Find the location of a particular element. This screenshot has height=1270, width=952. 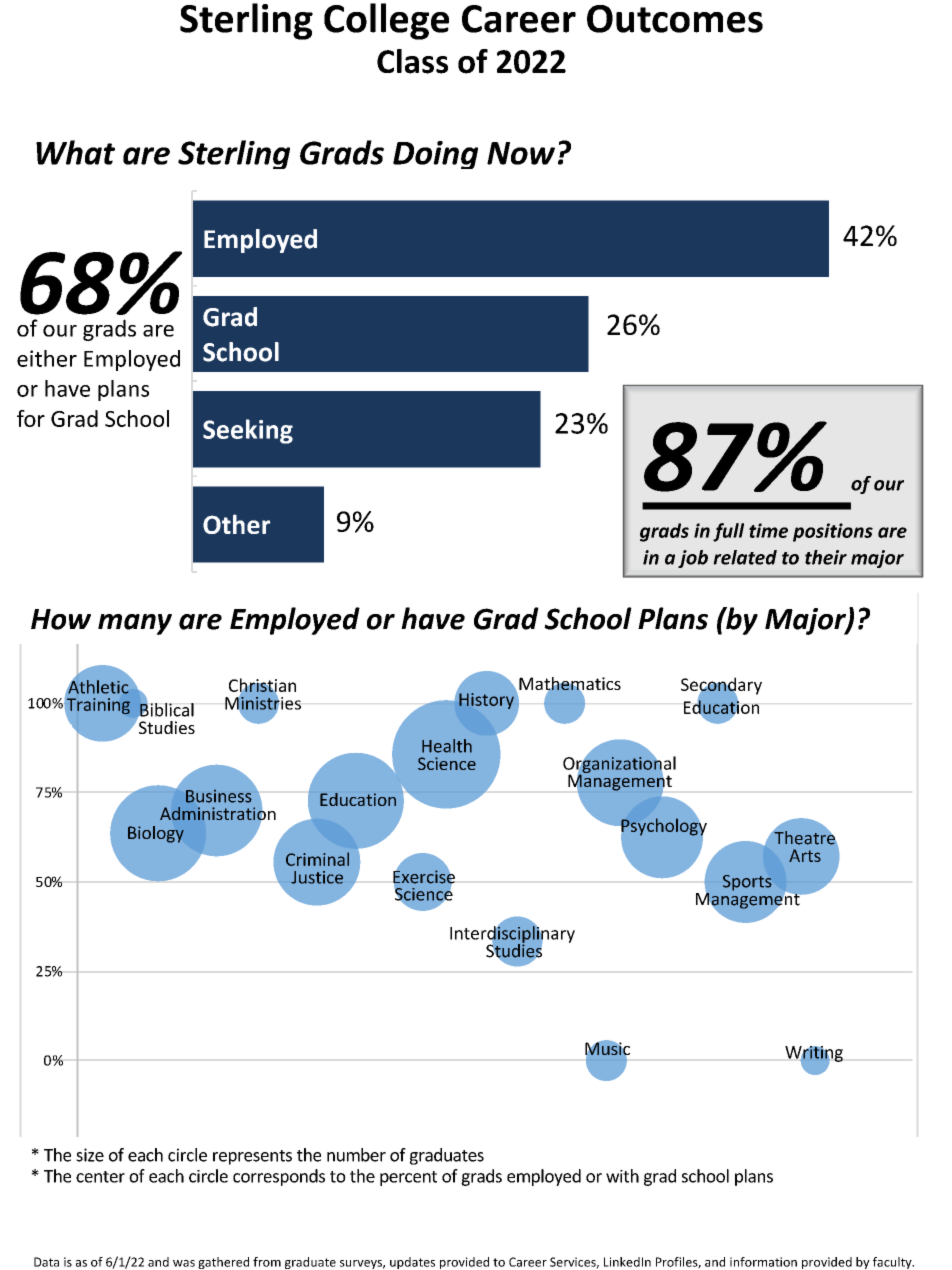

was is located at coordinates (184, 1263).
